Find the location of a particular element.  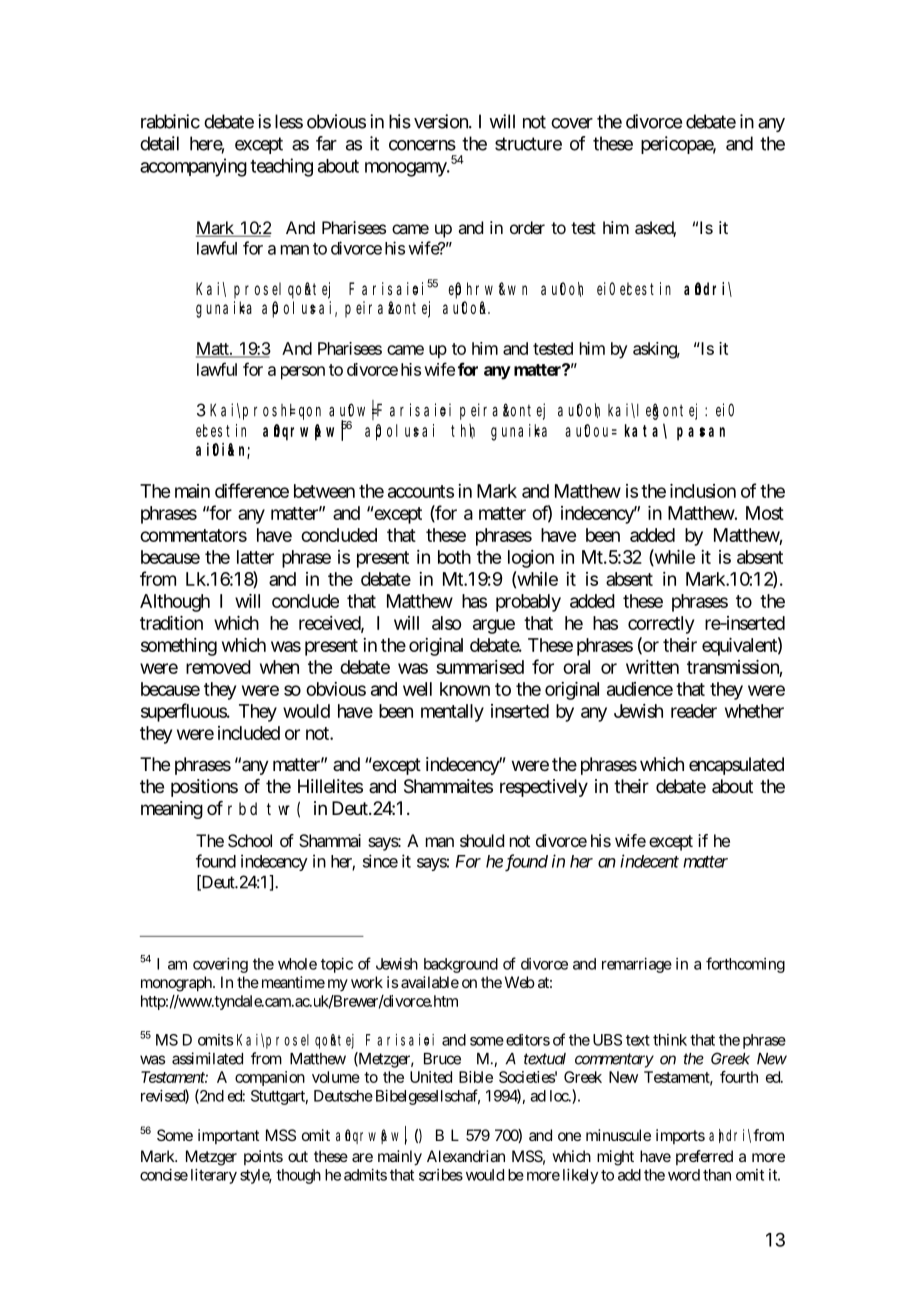

indecent is located at coordinates (649, 861).
